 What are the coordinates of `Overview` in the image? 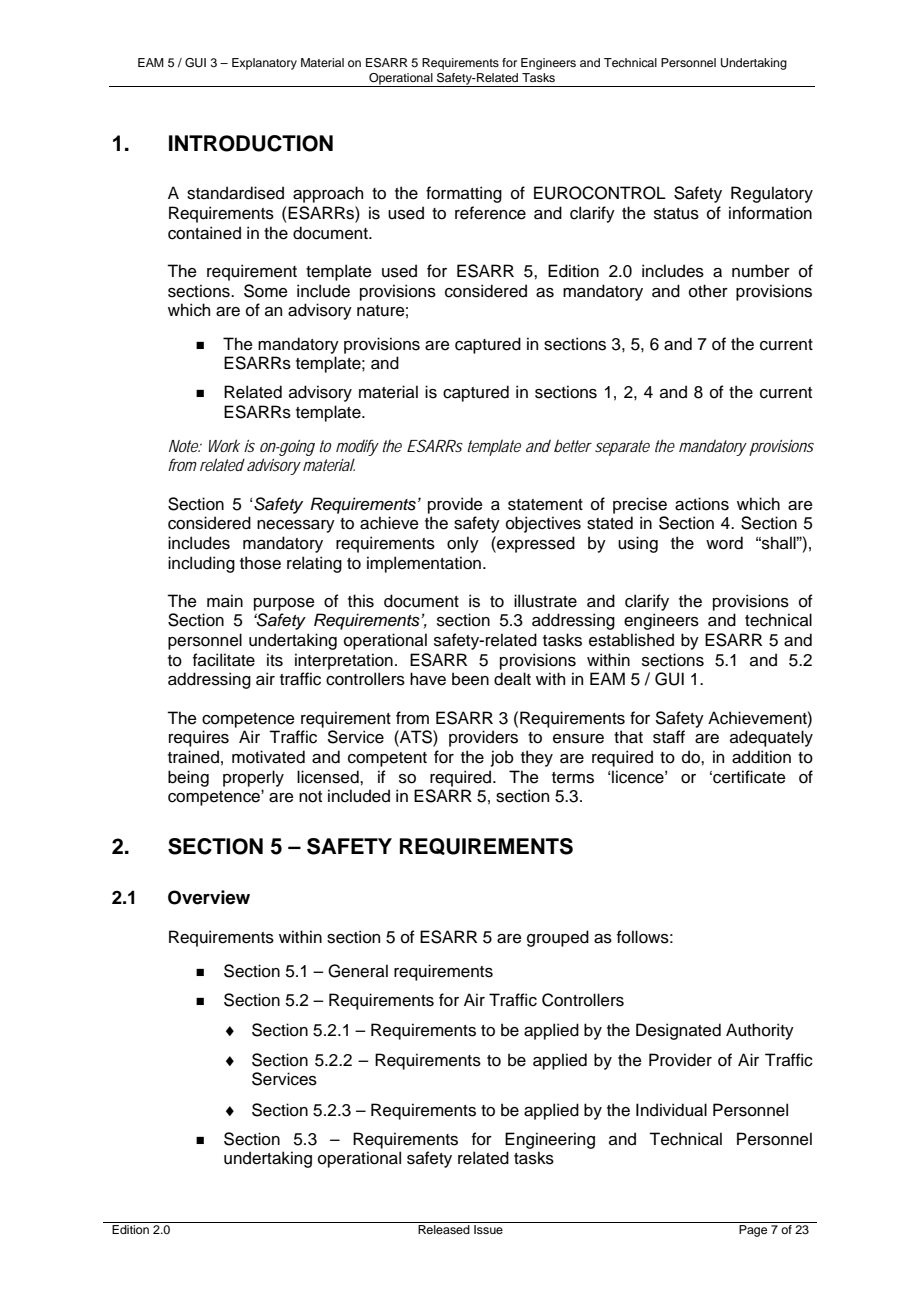 It's located at (209, 897).
